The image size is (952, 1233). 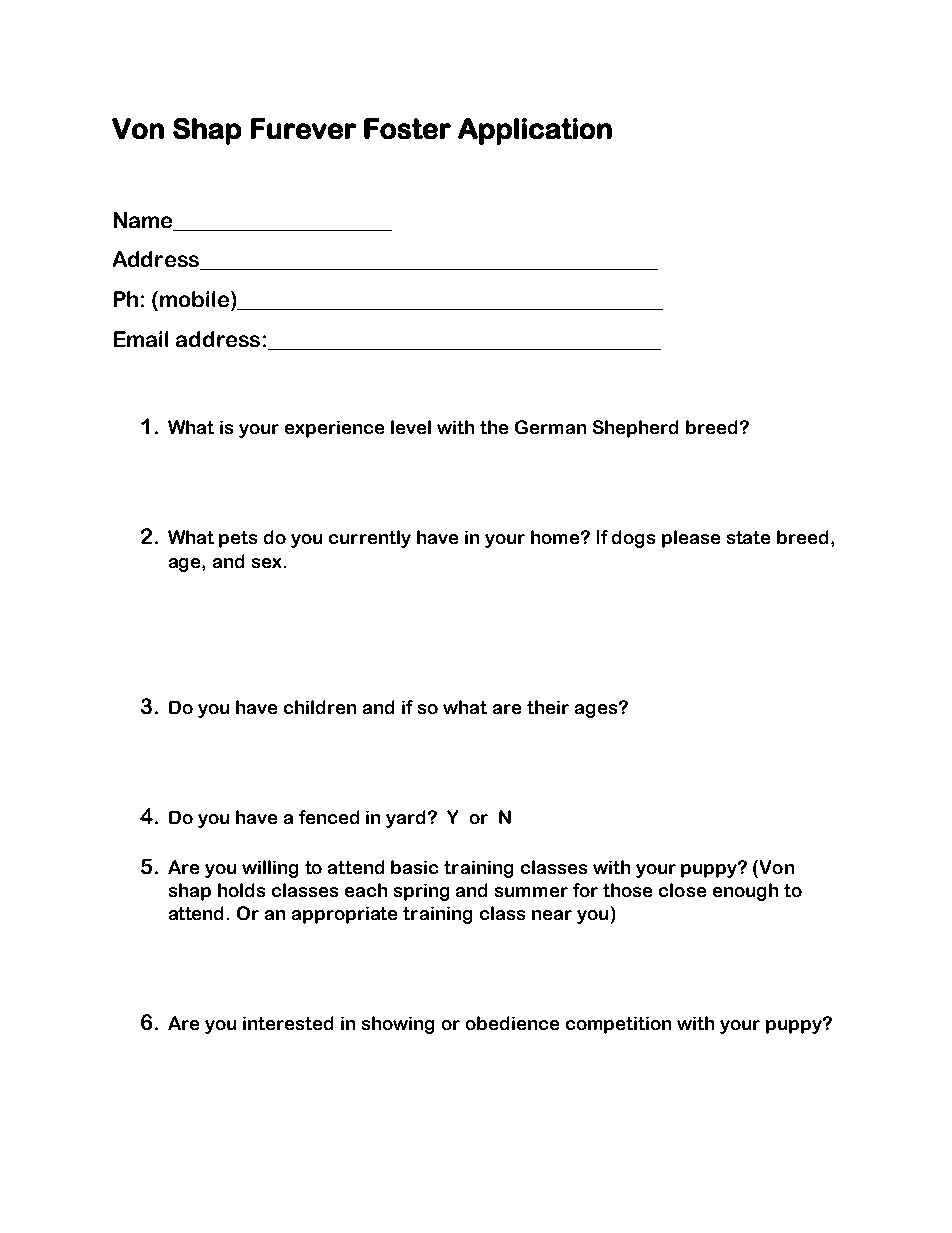 I want to click on Foster, so click(x=407, y=128).
